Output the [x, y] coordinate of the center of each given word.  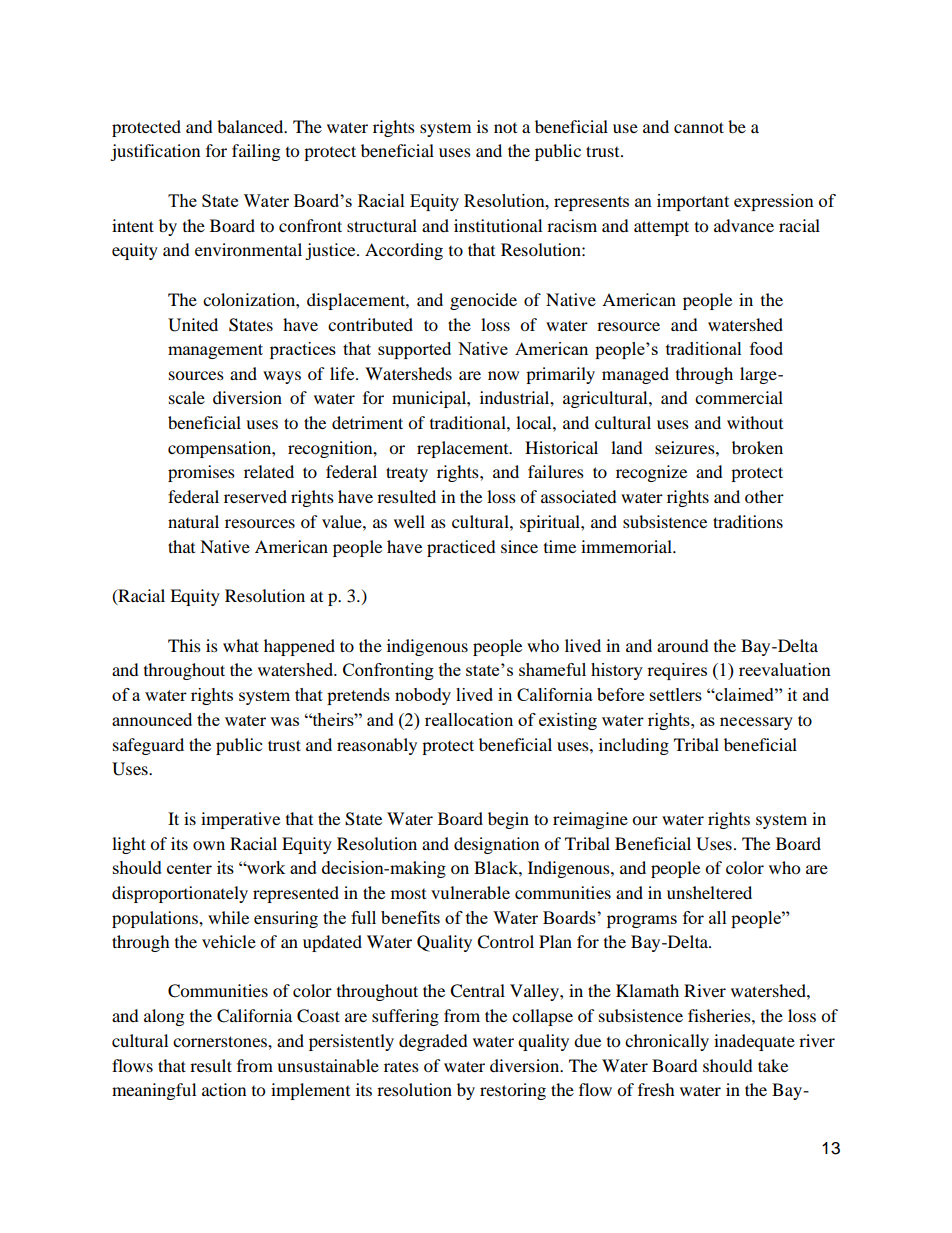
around [683, 645]
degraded [433, 1042]
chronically [667, 1042]
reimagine [590, 820]
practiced [461, 548]
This [184, 645]
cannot [699, 127]
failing [256, 152]
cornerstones [221, 1041]
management [215, 351]
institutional [498, 225]
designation [496, 845]
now [503, 375]
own [209, 845]
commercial [739, 397]
